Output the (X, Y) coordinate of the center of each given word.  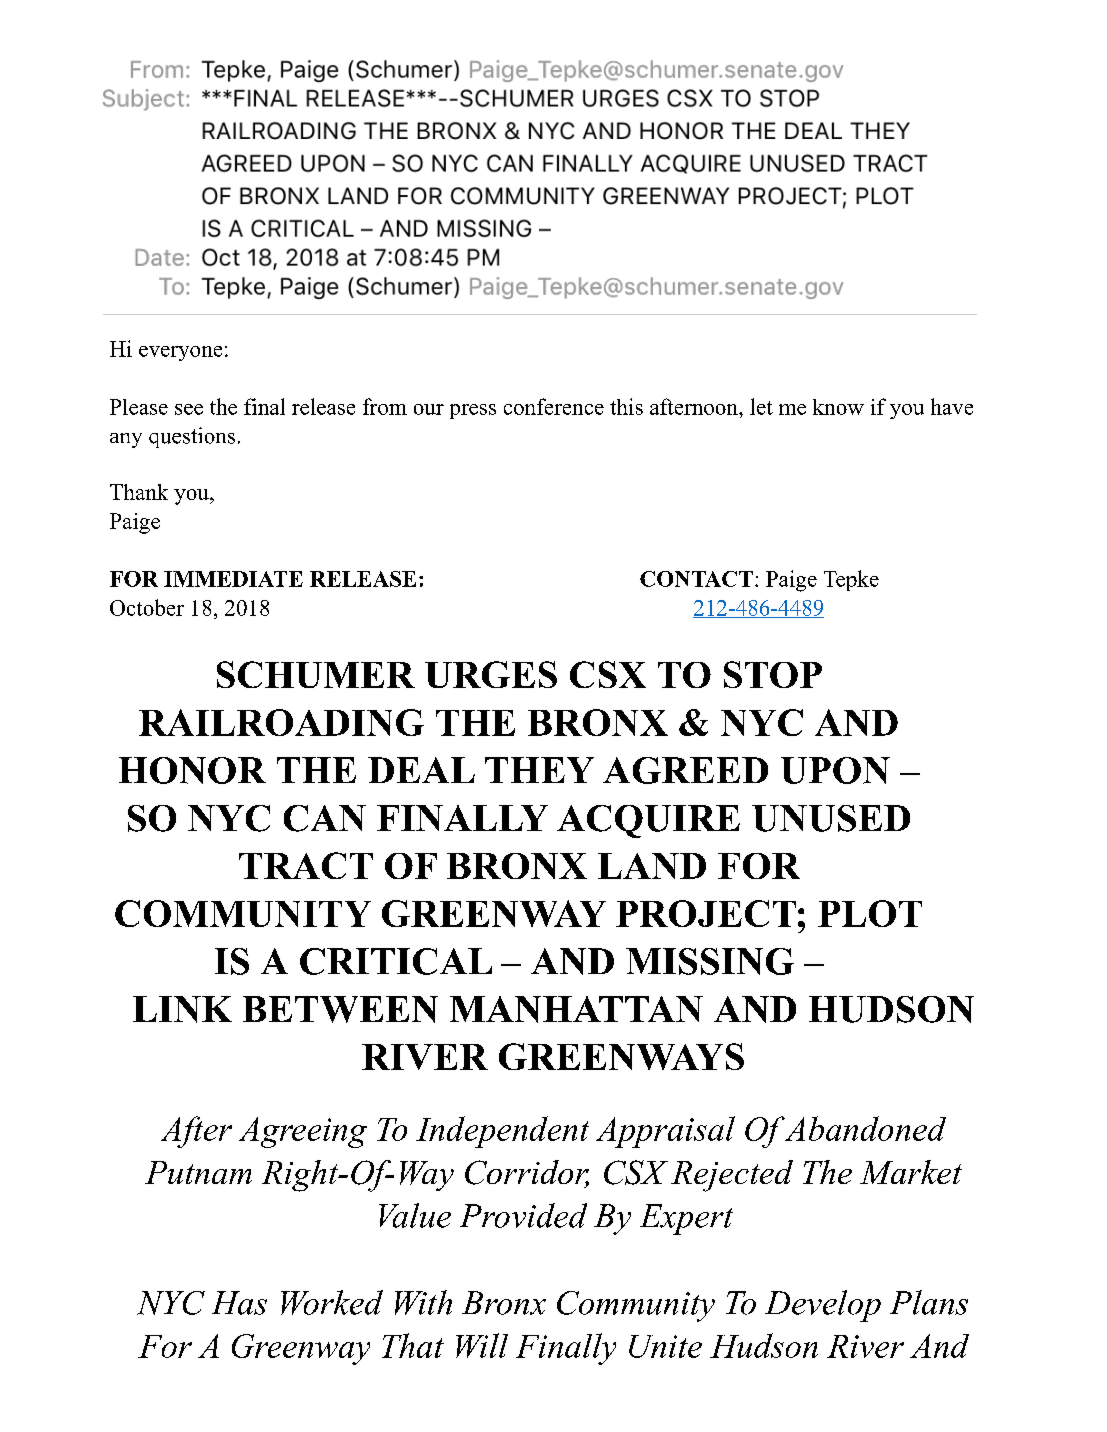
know (838, 407)
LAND (652, 866)
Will (482, 1345)
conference (554, 406)
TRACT (306, 865)
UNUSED (831, 818)
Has (239, 1303)
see (189, 409)
